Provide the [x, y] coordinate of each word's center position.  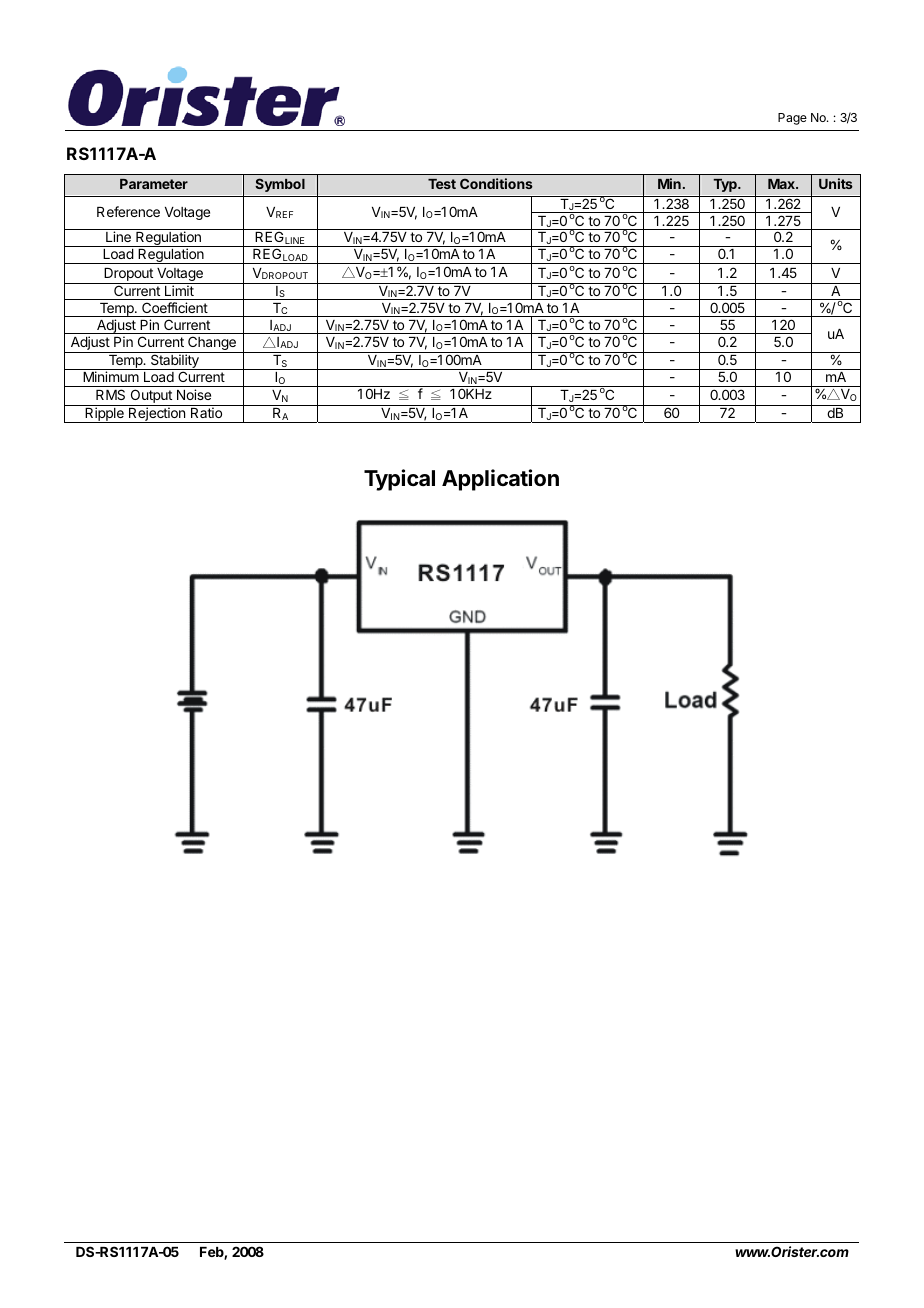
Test [442, 184]
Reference [128, 211]
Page [792, 119]
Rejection [157, 415]
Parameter [154, 184]
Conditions [496, 183]
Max [782, 184]
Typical [399, 480]
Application [500, 480]
